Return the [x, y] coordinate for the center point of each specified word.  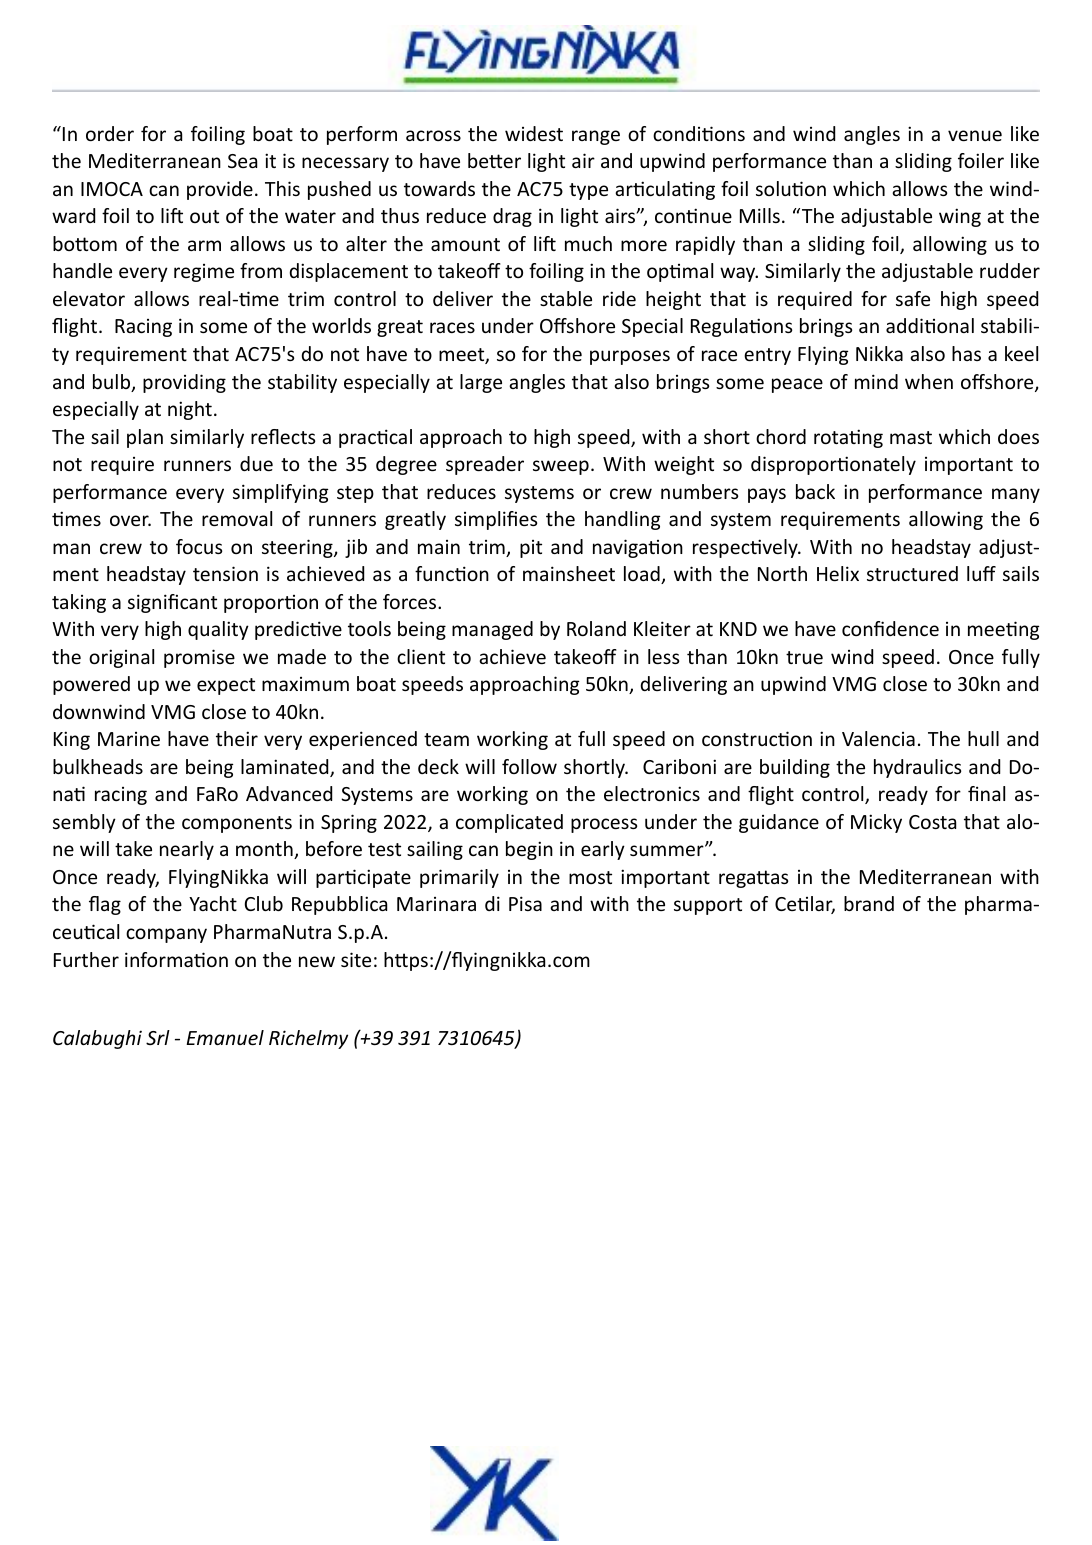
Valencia [878, 738]
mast [911, 437]
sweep [561, 467]
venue [975, 135]
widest [534, 133]
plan [145, 438]
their [237, 738]
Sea [242, 161]
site [356, 959]
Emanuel [225, 1037]
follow [529, 766]
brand [869, 903]
